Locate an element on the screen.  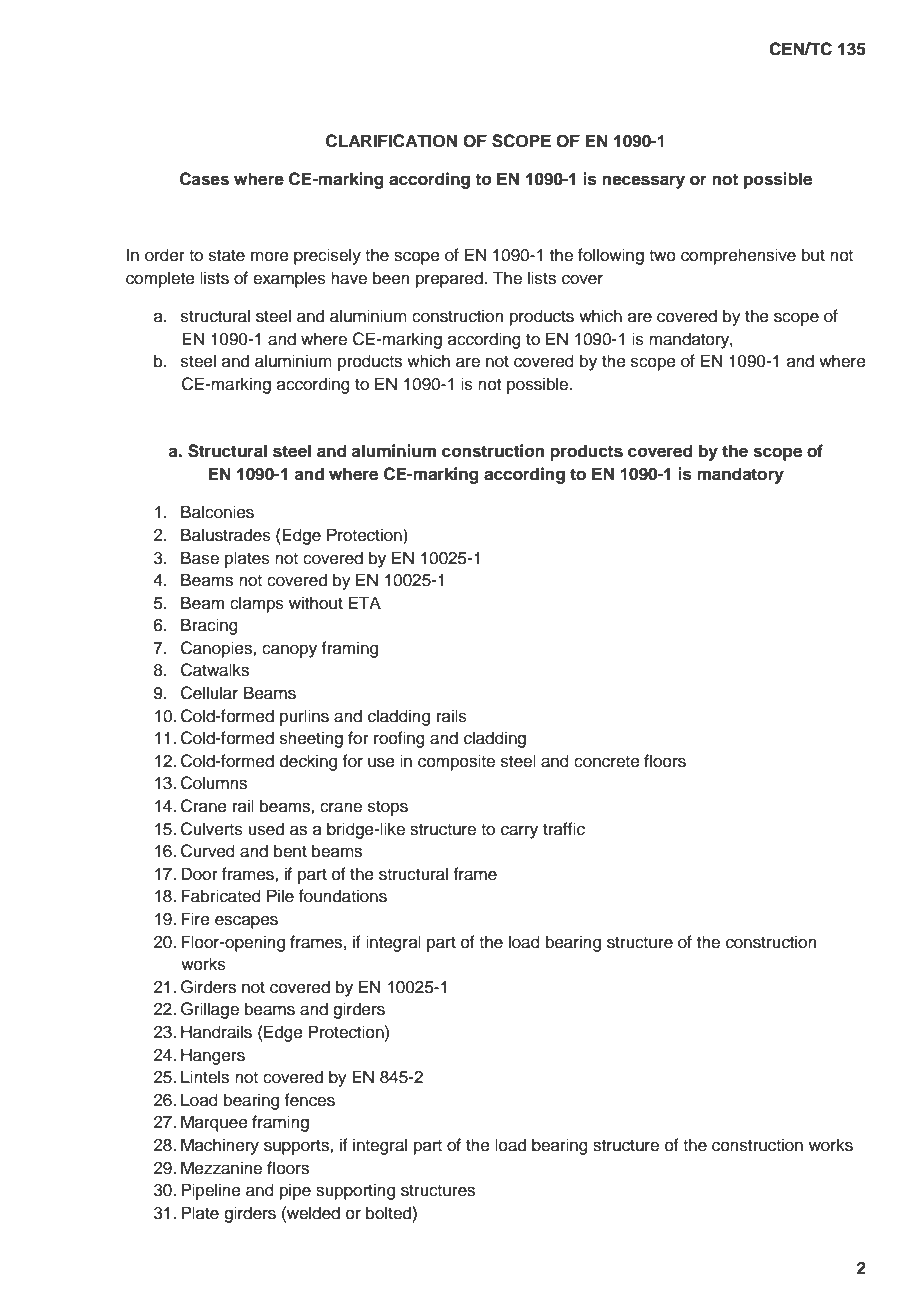
supporting is located at coordinates (355, 1191).
